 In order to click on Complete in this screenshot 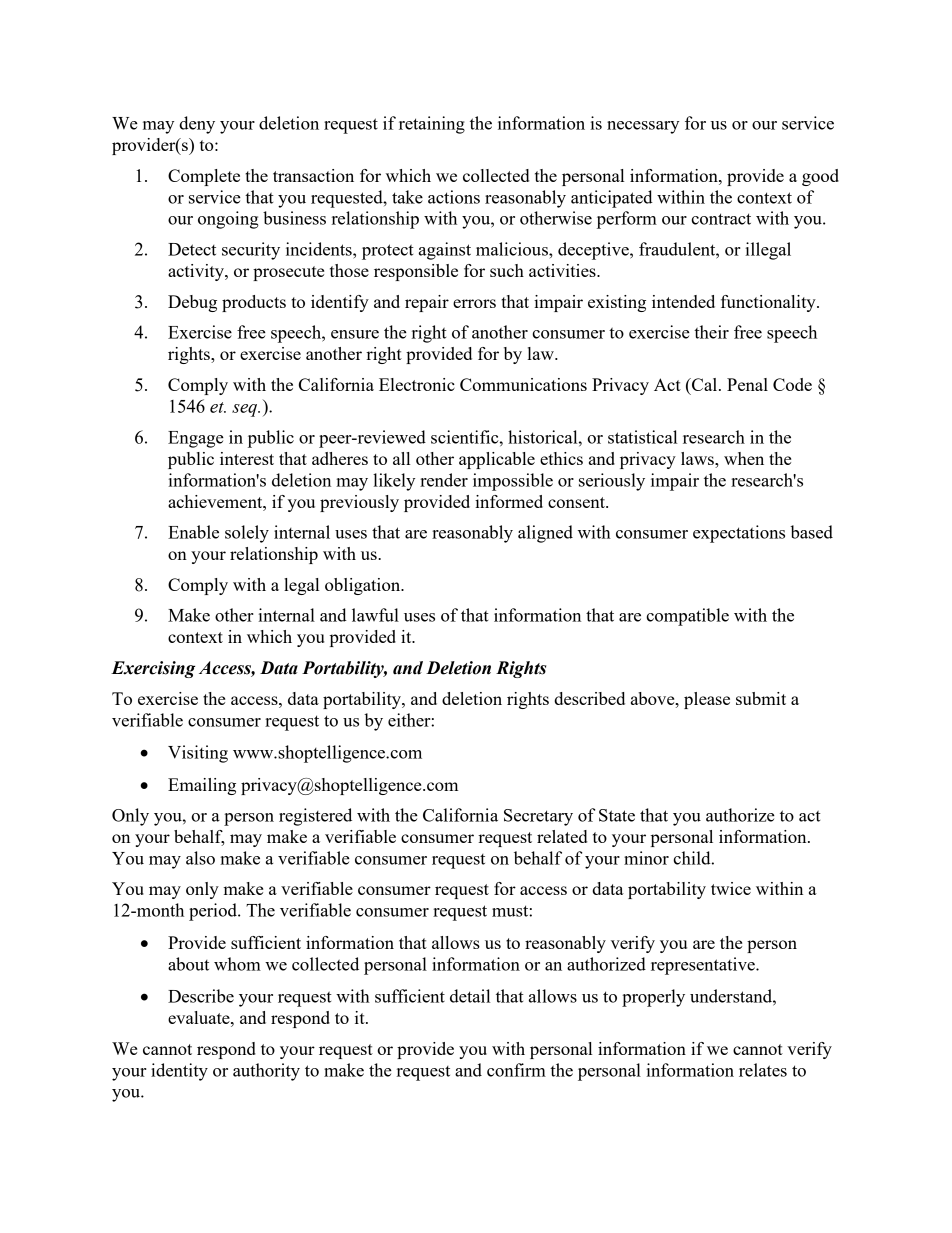, I will do `click(204, 177)`.
